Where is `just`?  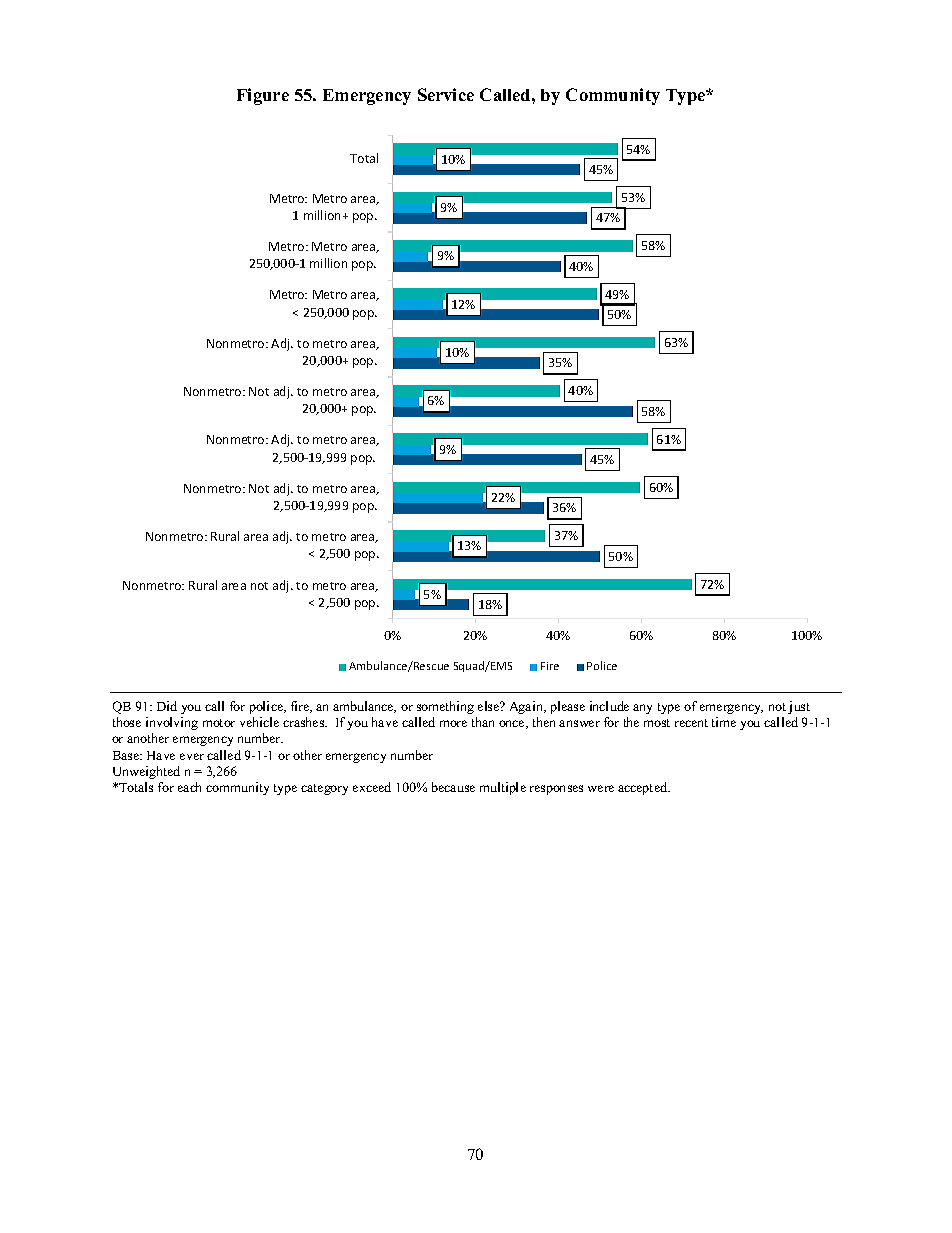
just is located at coordinates (799, 707).
